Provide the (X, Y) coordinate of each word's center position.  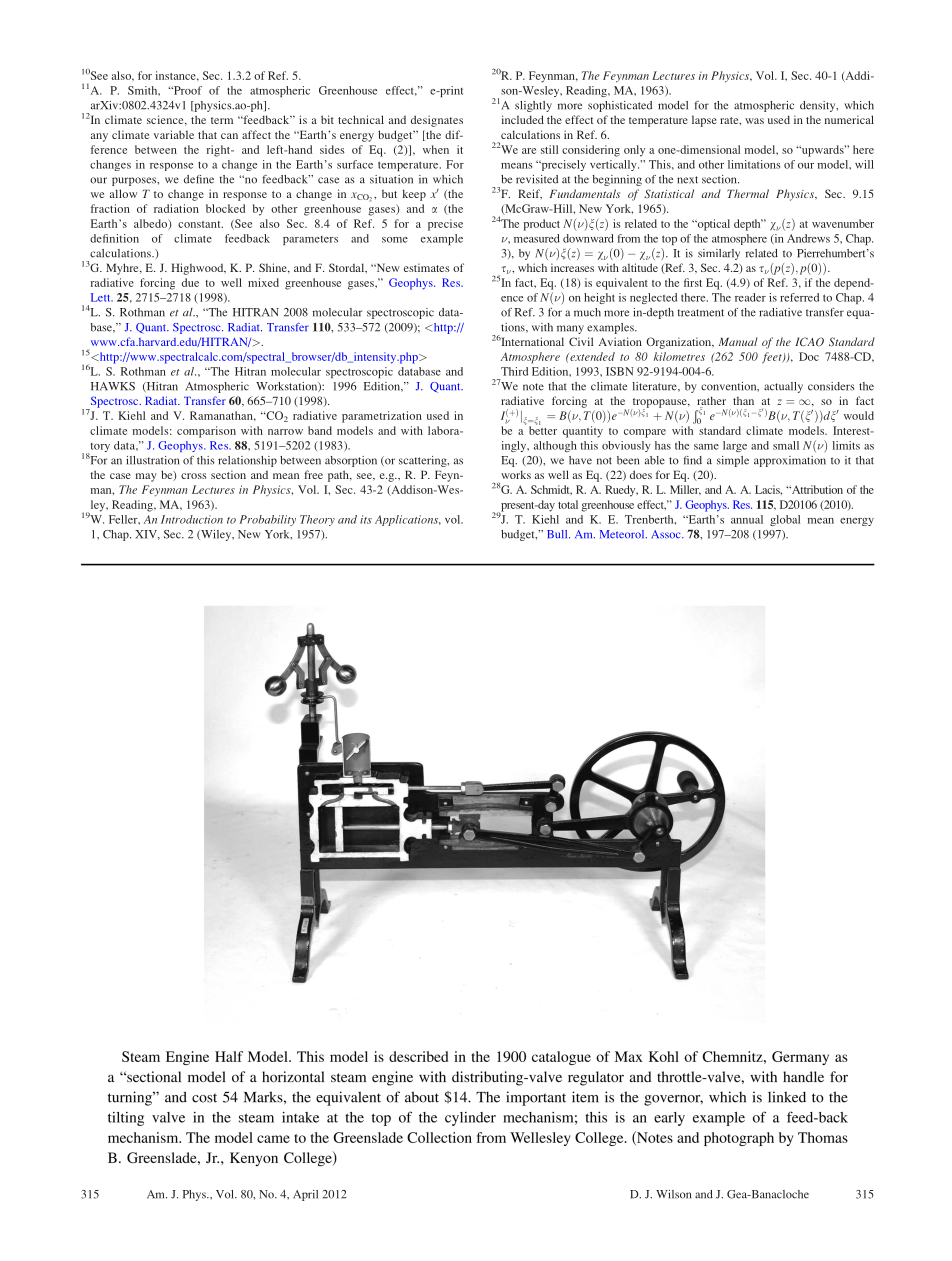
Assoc (667, 534)
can (229, 136)
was (754, 121)
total (568, 504)
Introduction (192, 519)
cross (194, 476)
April (305, 1195)
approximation (790, 461)
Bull (558, 534)
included (523, 119)
